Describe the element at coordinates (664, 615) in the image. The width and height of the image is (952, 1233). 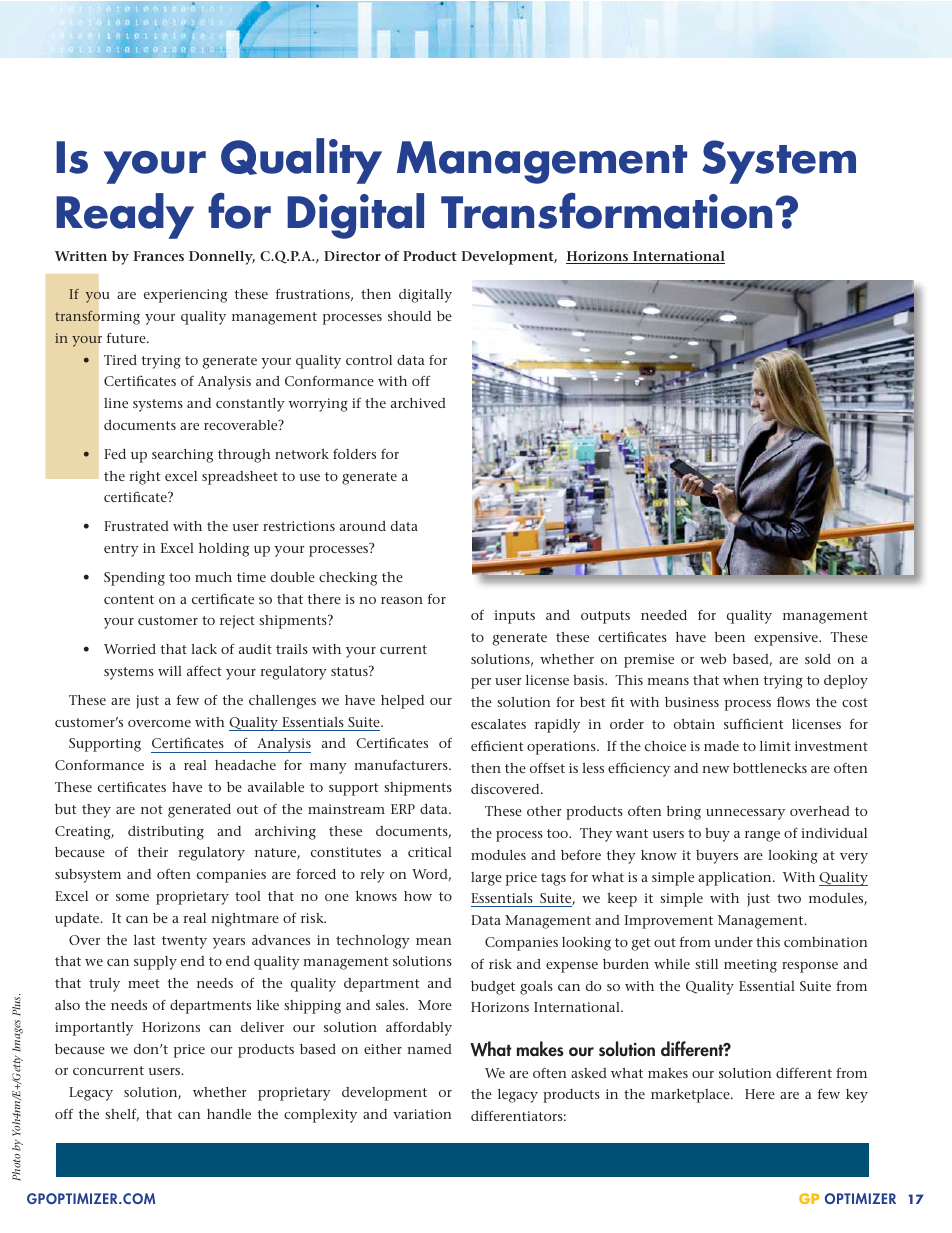
I see `needed` at that location.
